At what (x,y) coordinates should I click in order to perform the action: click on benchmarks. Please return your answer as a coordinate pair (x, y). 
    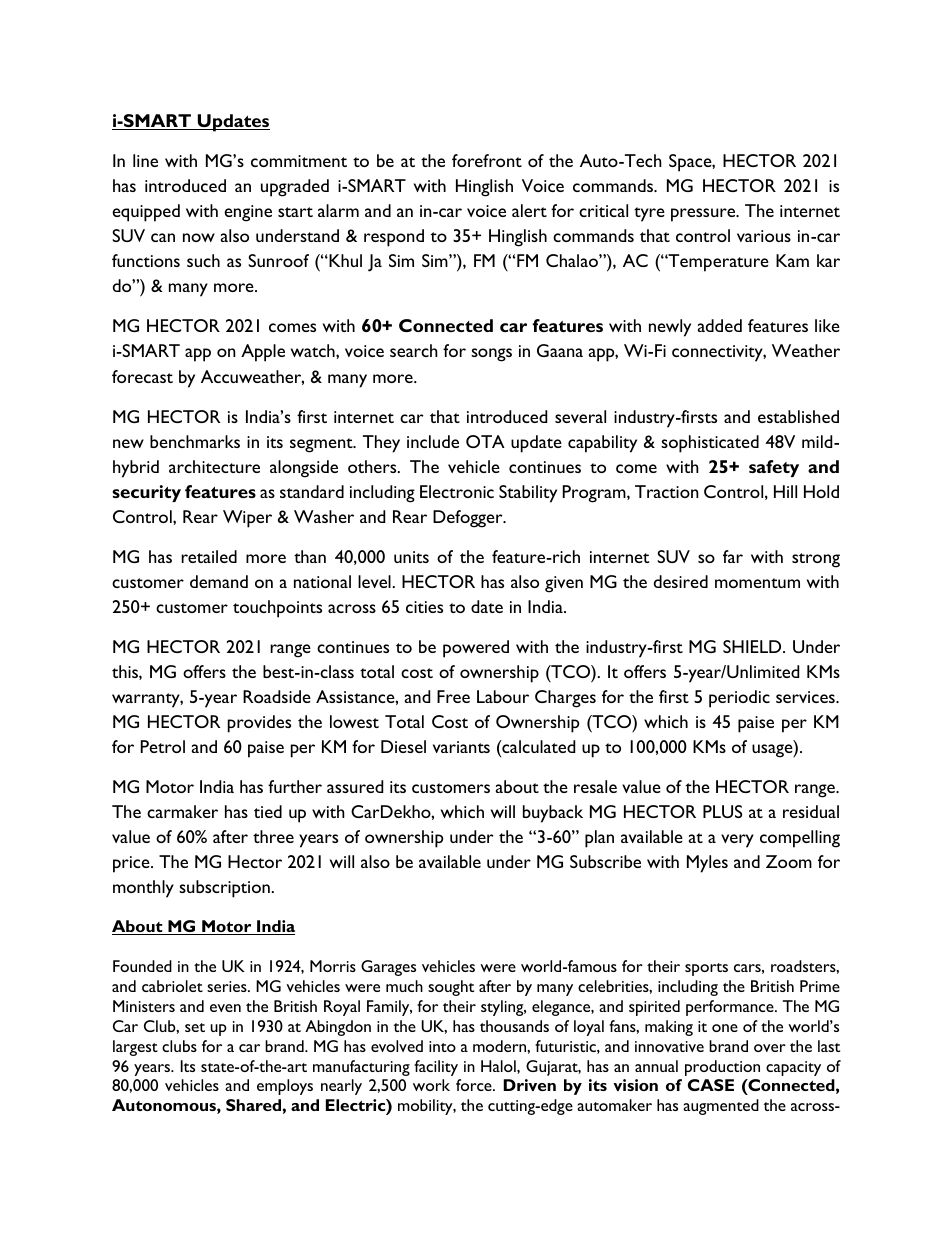
    Looking at the image, I should click on (195, 441).
